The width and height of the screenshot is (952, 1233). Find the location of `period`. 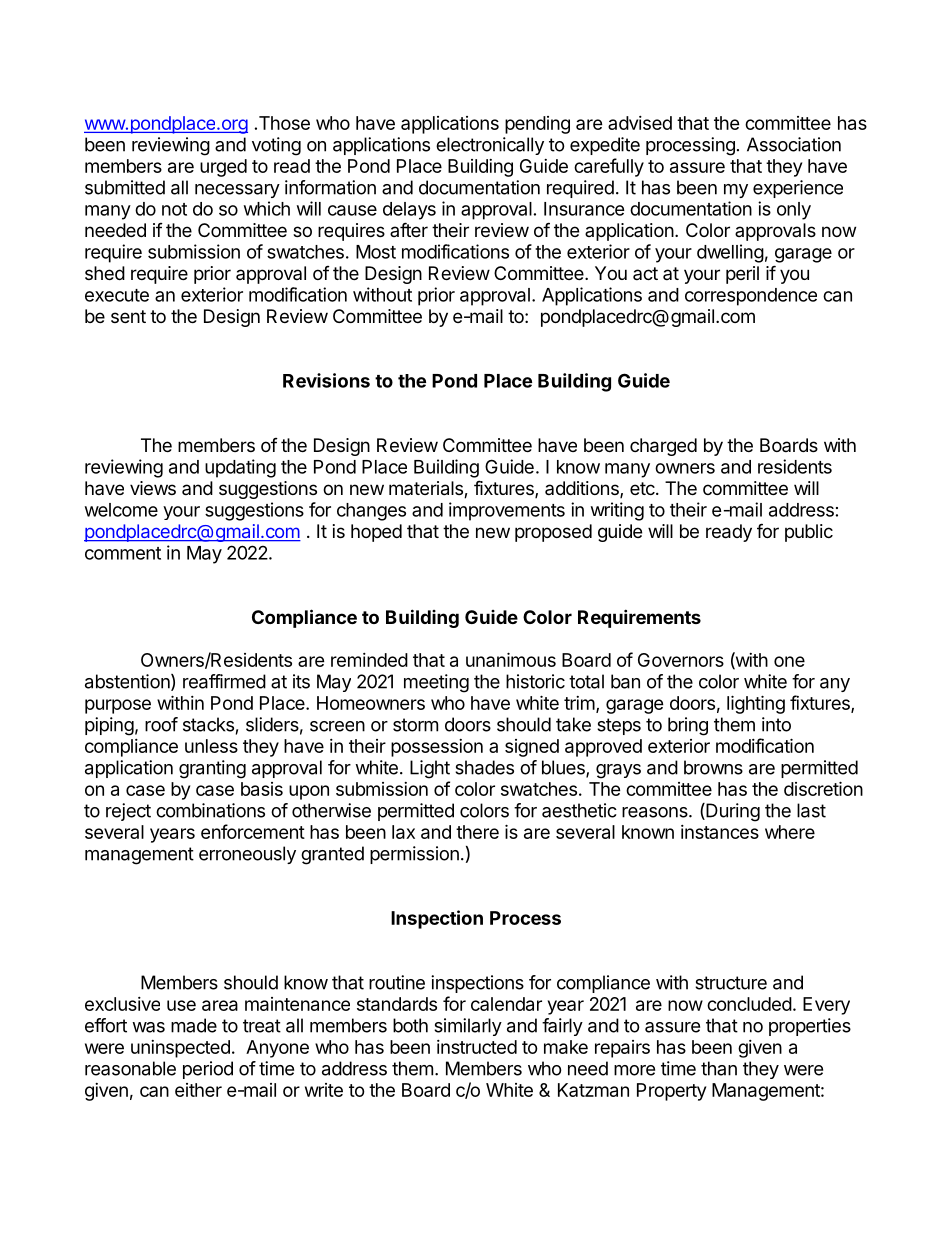

period is located at coordinates (208, 1070).
